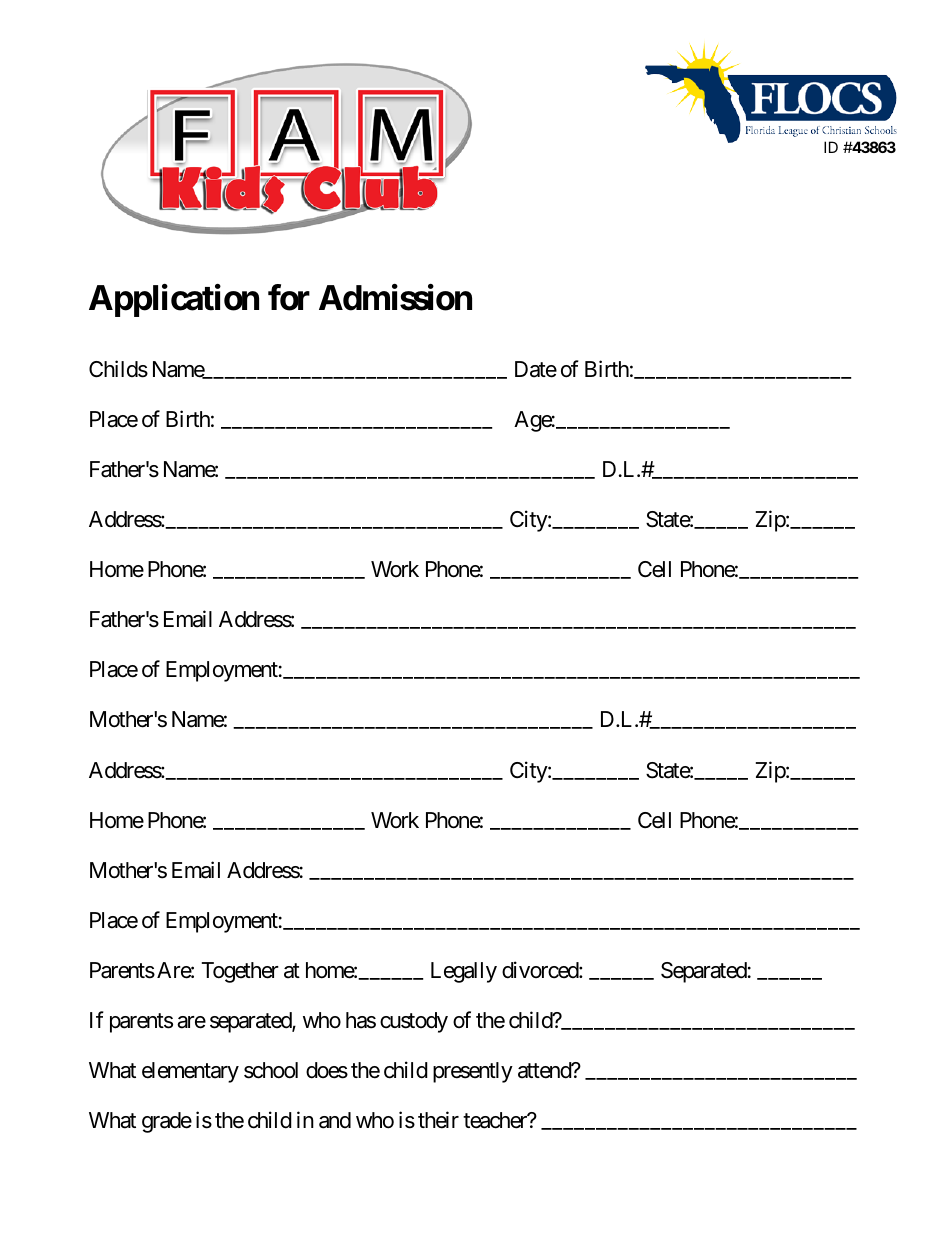  Describe the element at coordinates (496, 1120) in the screenshot. I see `teacher` at that location.
